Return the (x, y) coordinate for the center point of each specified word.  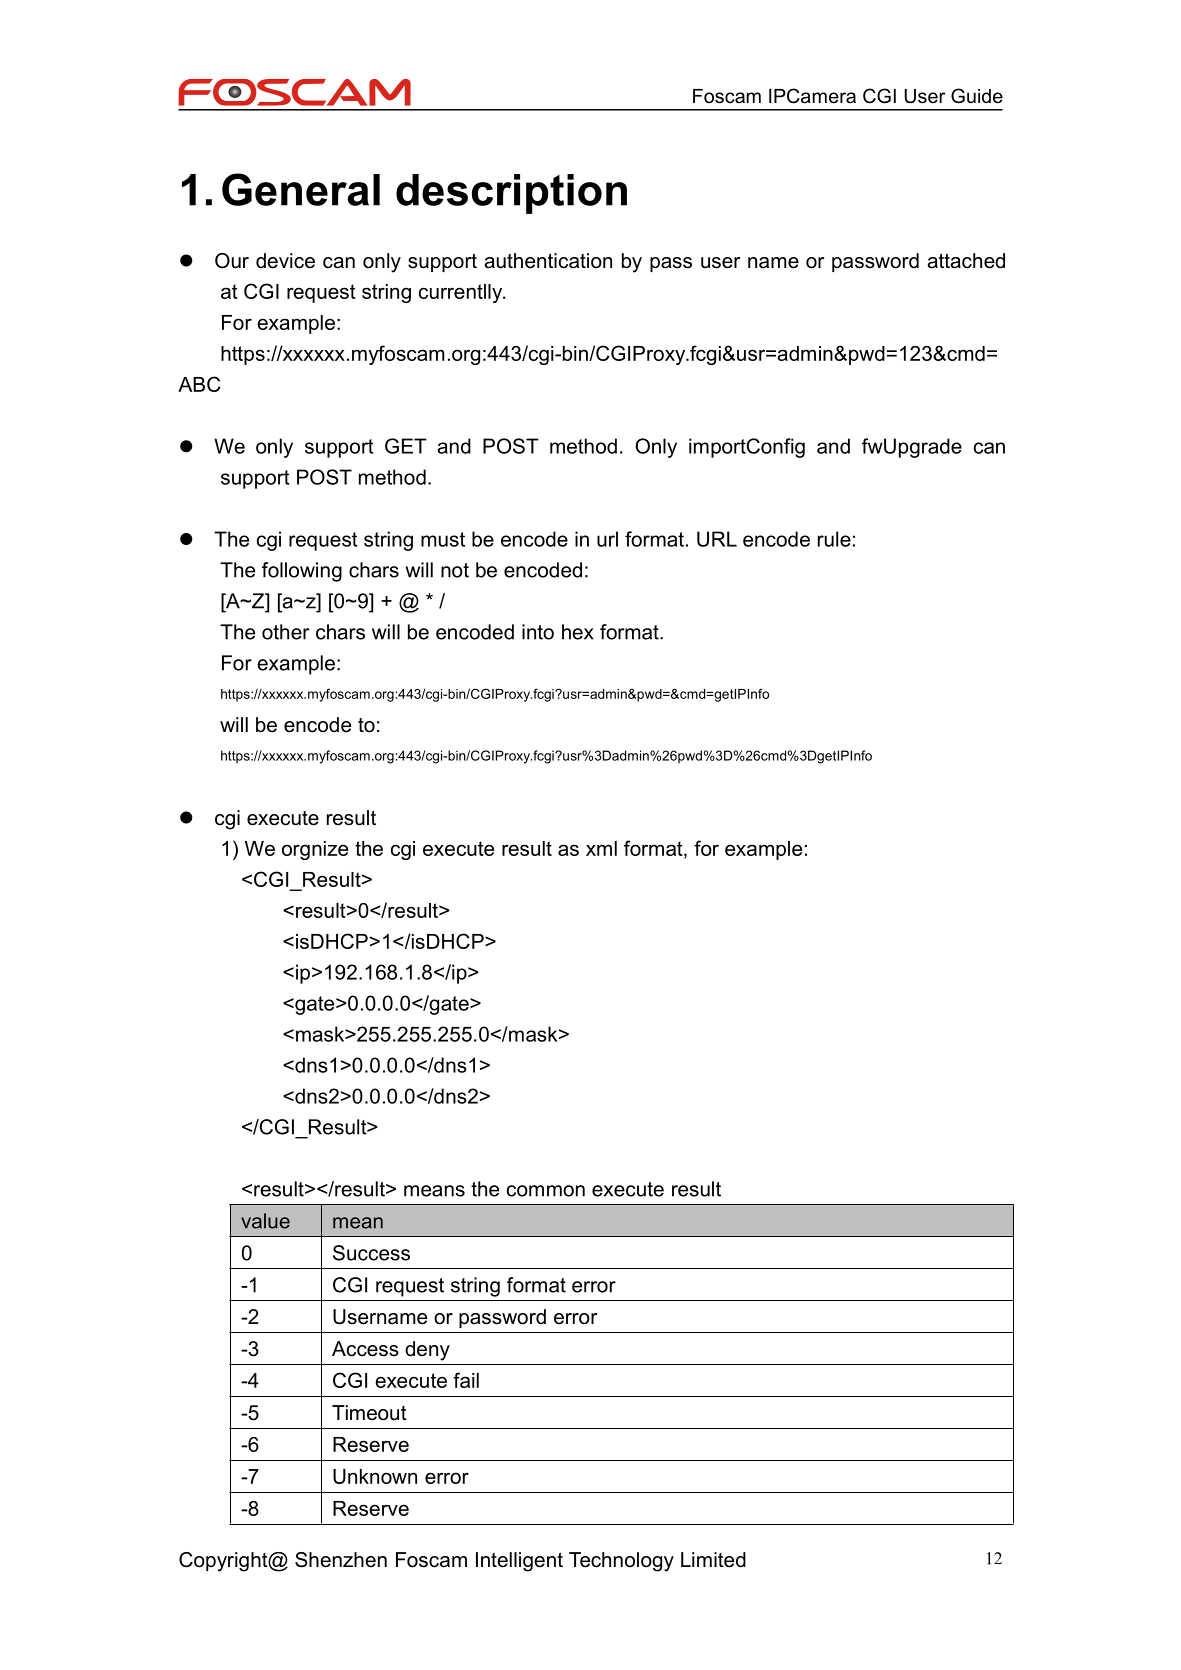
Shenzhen (341, 1560)
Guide (977, 96)
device (285, 261)
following (302, 572)
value (265, 1221)
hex (578, 632)
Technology (621, 1562)
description (511, 194)
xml (601, 848)
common (546, 1191)
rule (834, 539)
